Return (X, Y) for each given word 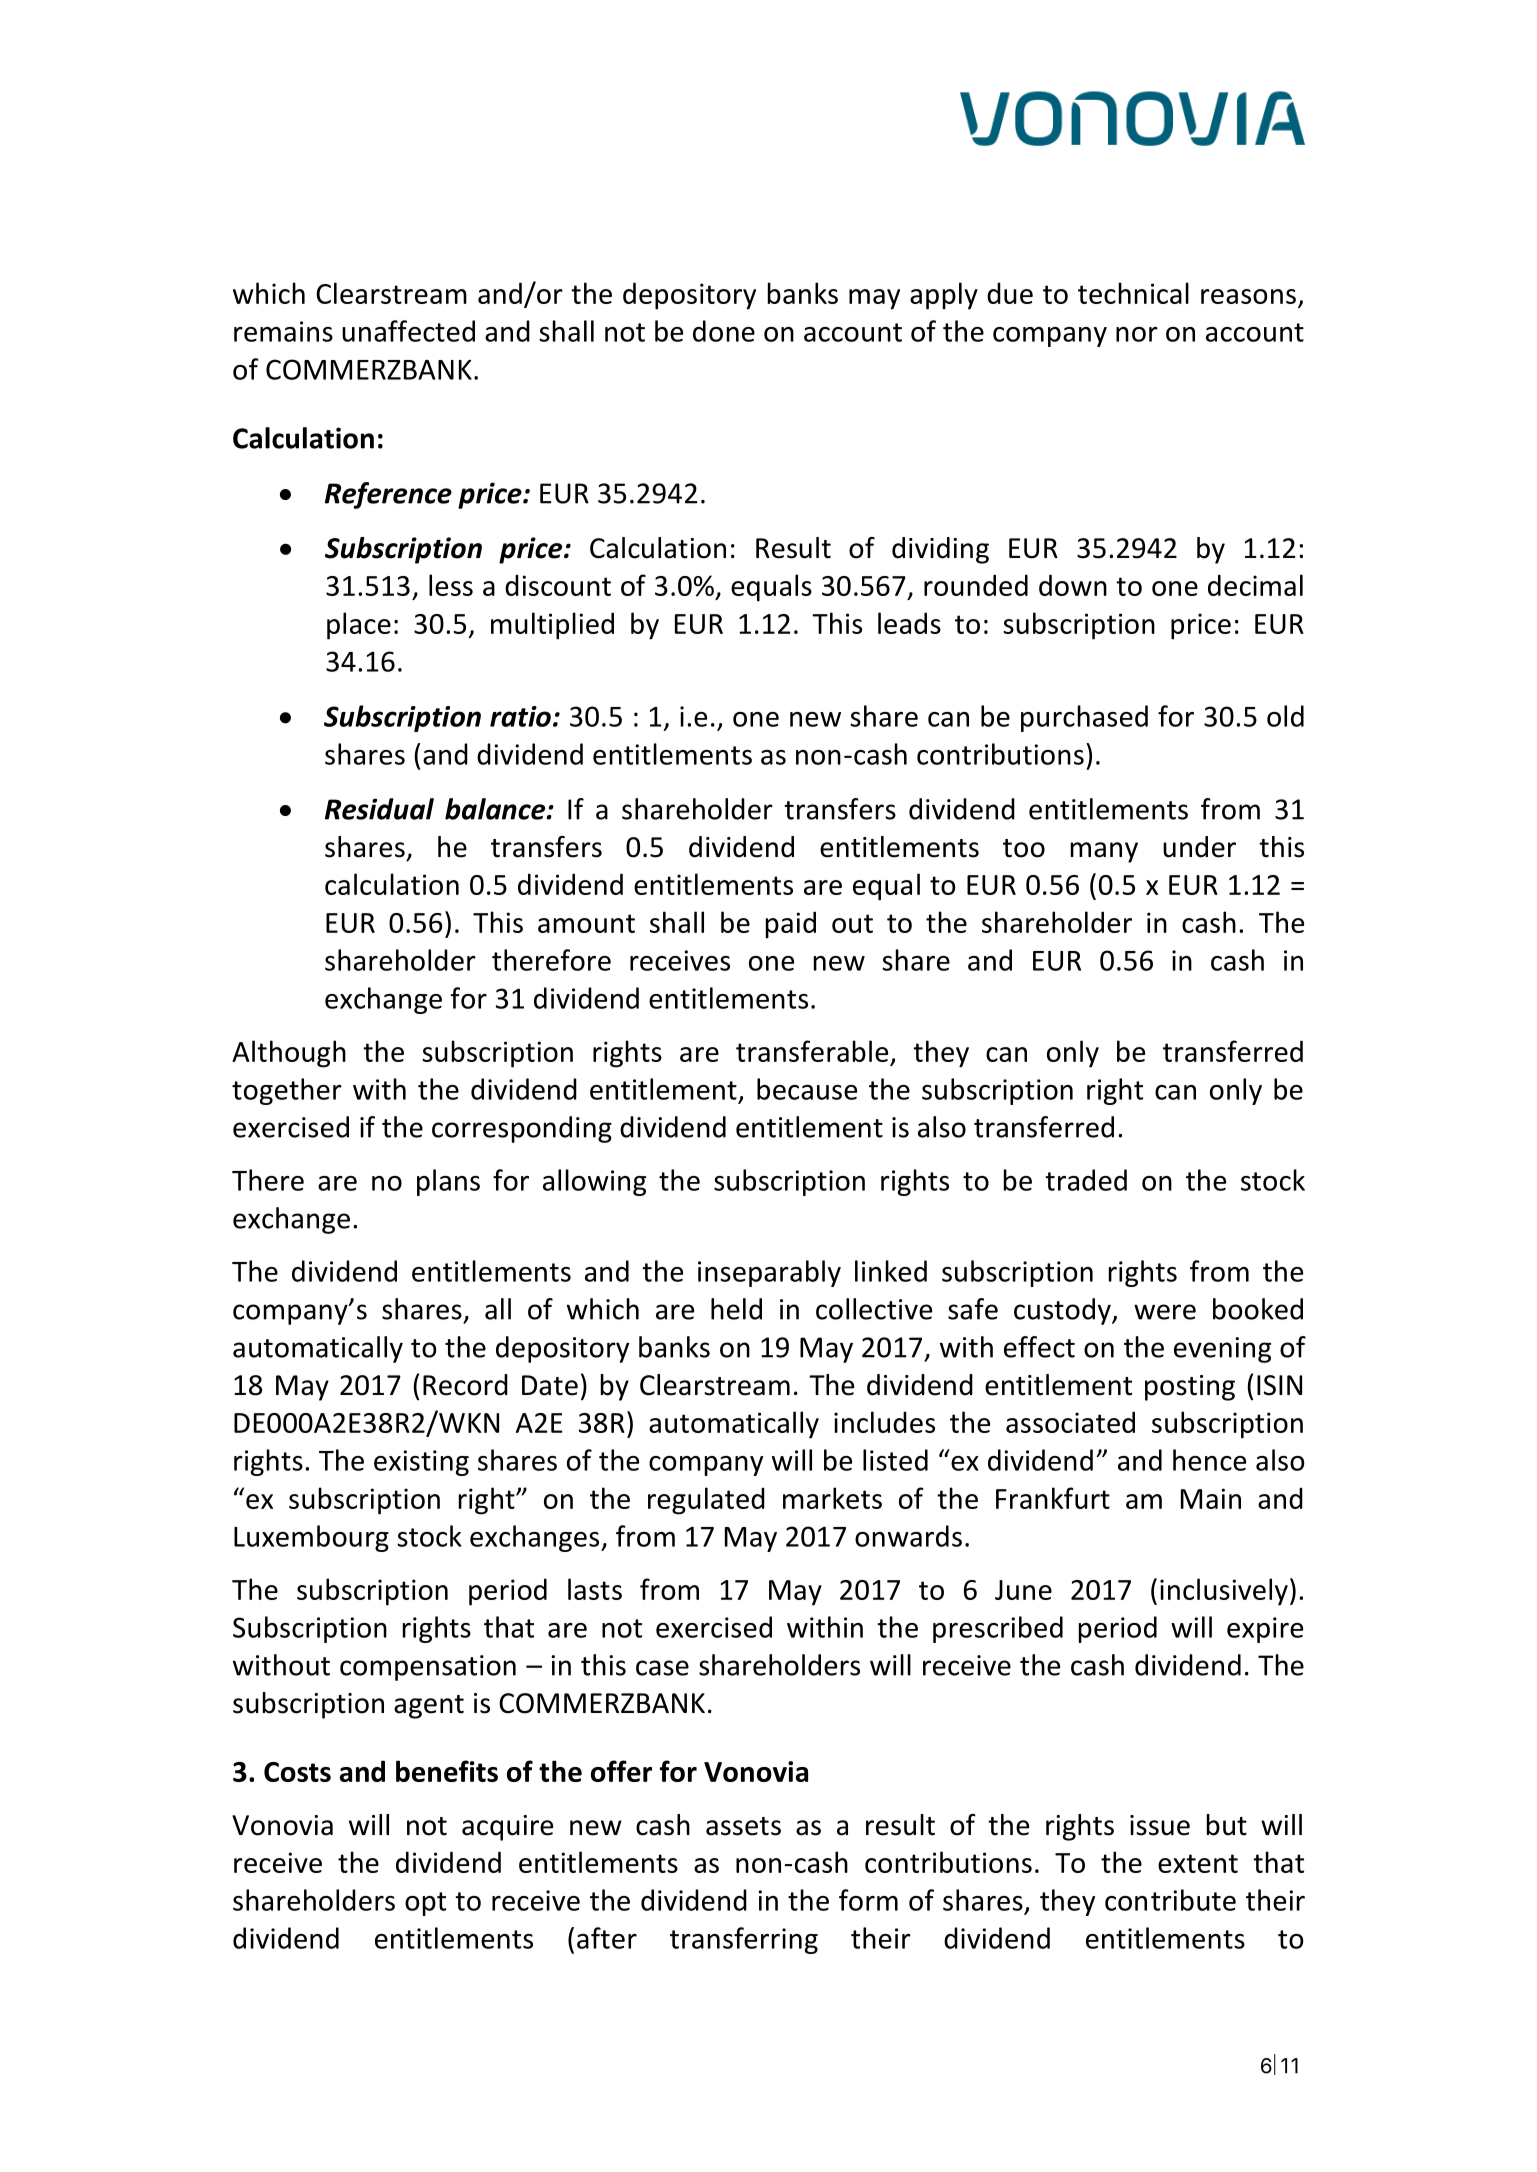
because (807, 1089)
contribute (1170, 1900)
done (724, 331)
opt (425, 1904)
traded (1086, 1180)
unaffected (408, 331)
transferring (744, 1940)
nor (1137, 334)
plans (448, 1182)
